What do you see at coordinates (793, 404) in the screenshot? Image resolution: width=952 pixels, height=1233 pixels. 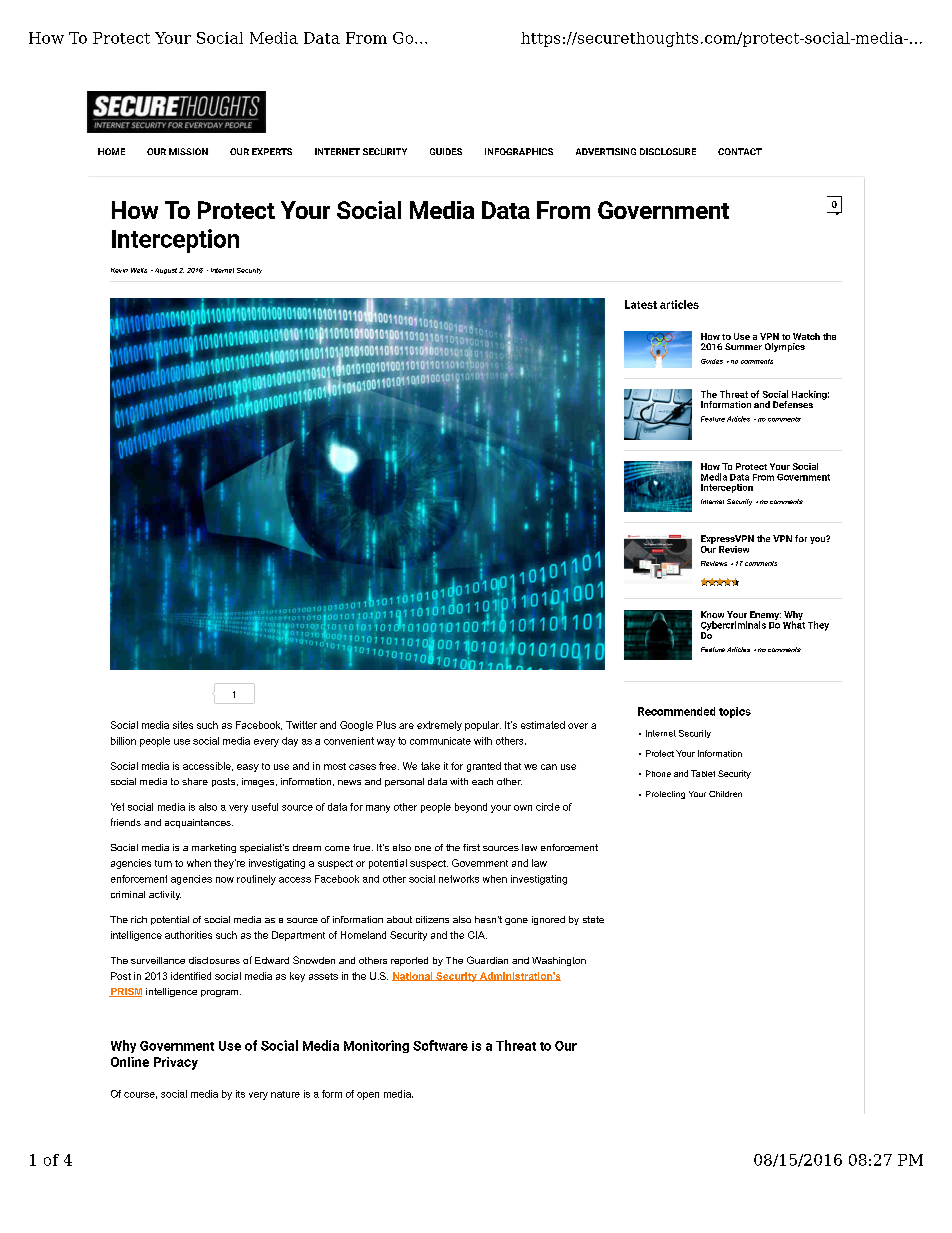 I see `Defenses` at bounding box center [793, 404].
